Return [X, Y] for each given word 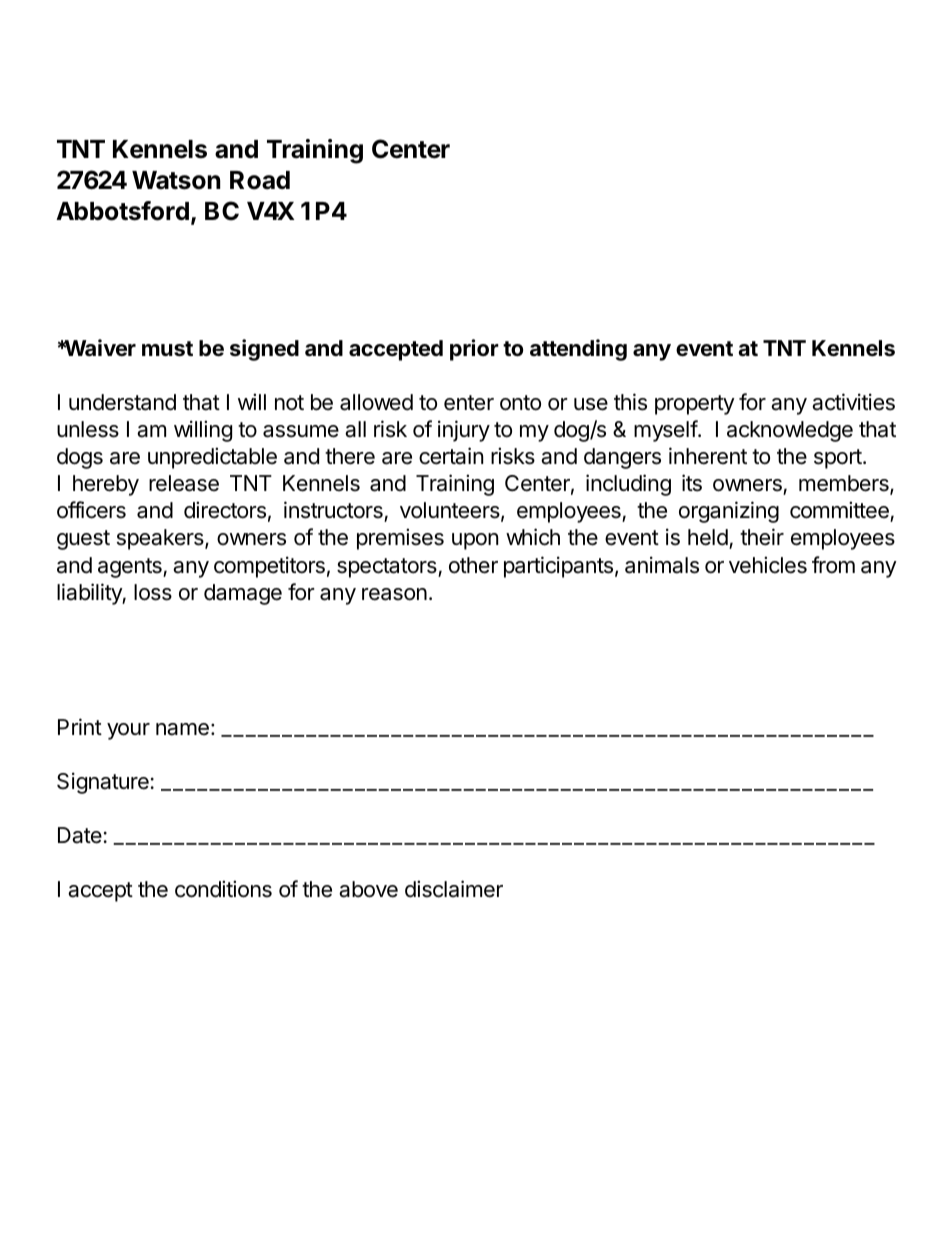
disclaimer [454, 889]
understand [122, 402]
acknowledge [790, 431]
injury [464, 431]
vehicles [768, 565]
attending [578, 350]
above [368, 889]
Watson [176, 180]
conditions [223, 889]
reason [394, 594]
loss [153, 592]
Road [260, 180]
